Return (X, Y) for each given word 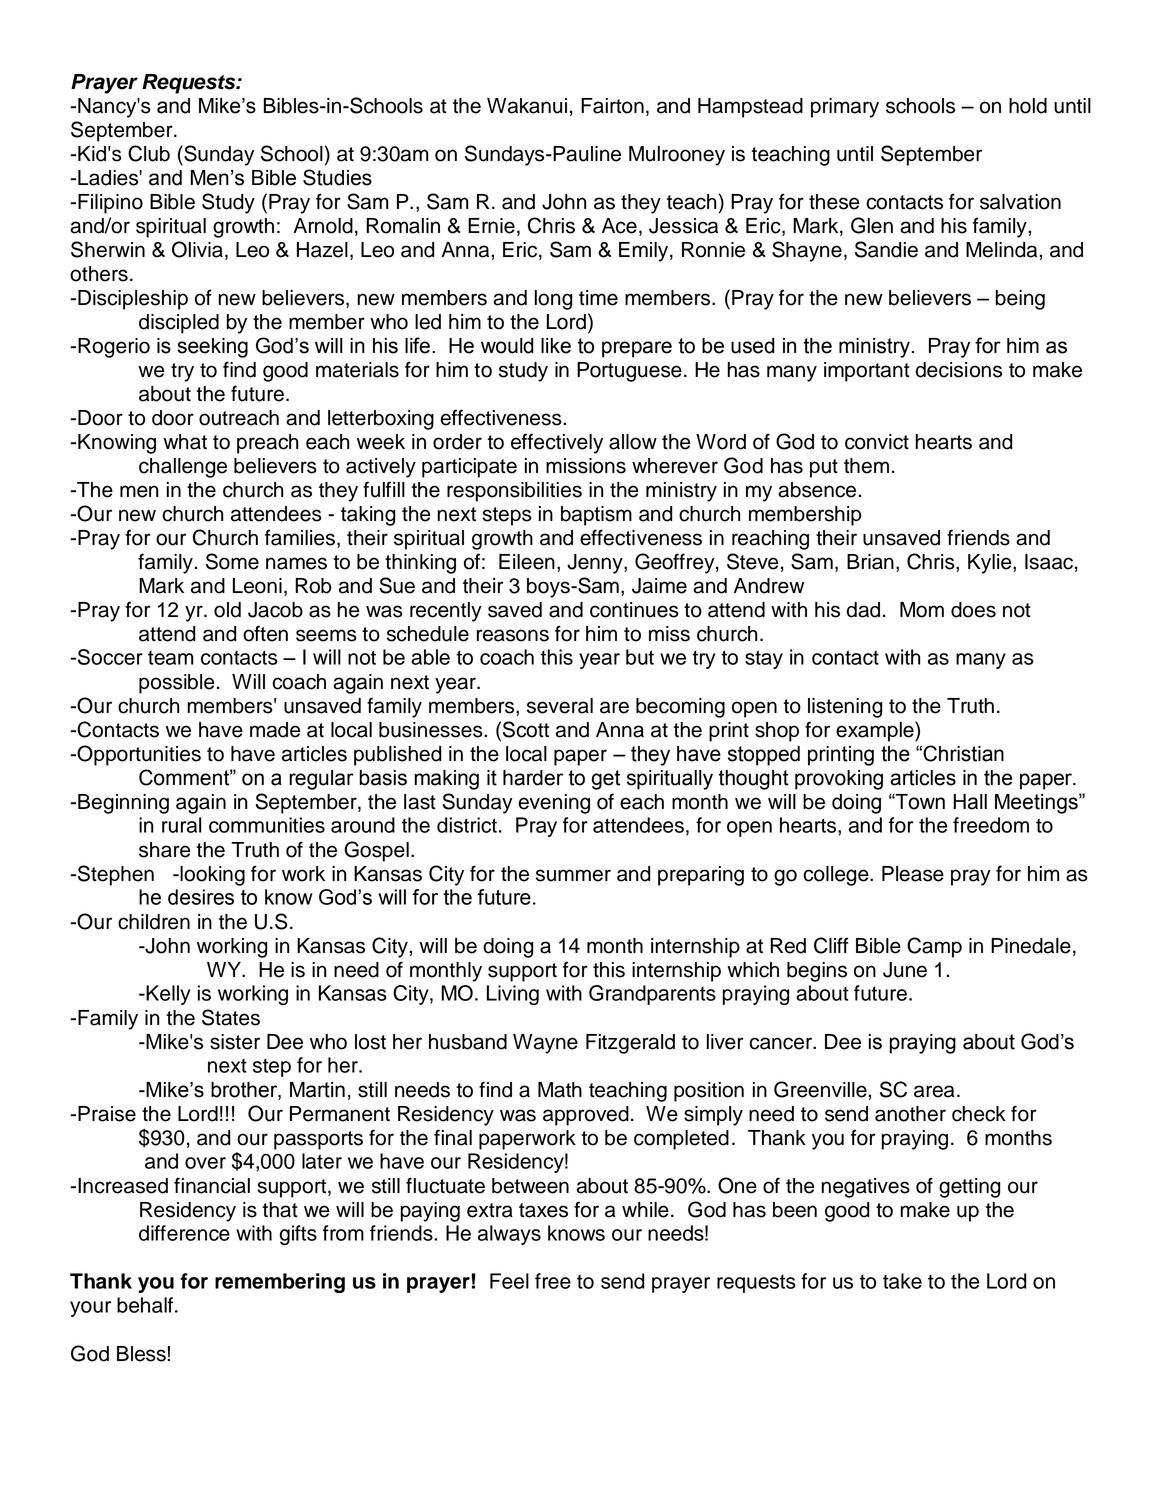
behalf (146, 1305)
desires (201, 897)
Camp (934, 947)
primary (845, 108)
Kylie (991, 564)
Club (149, 153)
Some (232, 561)
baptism (596, 516)
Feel (509, 1281)
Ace (619, 226)
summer (573, 875)
